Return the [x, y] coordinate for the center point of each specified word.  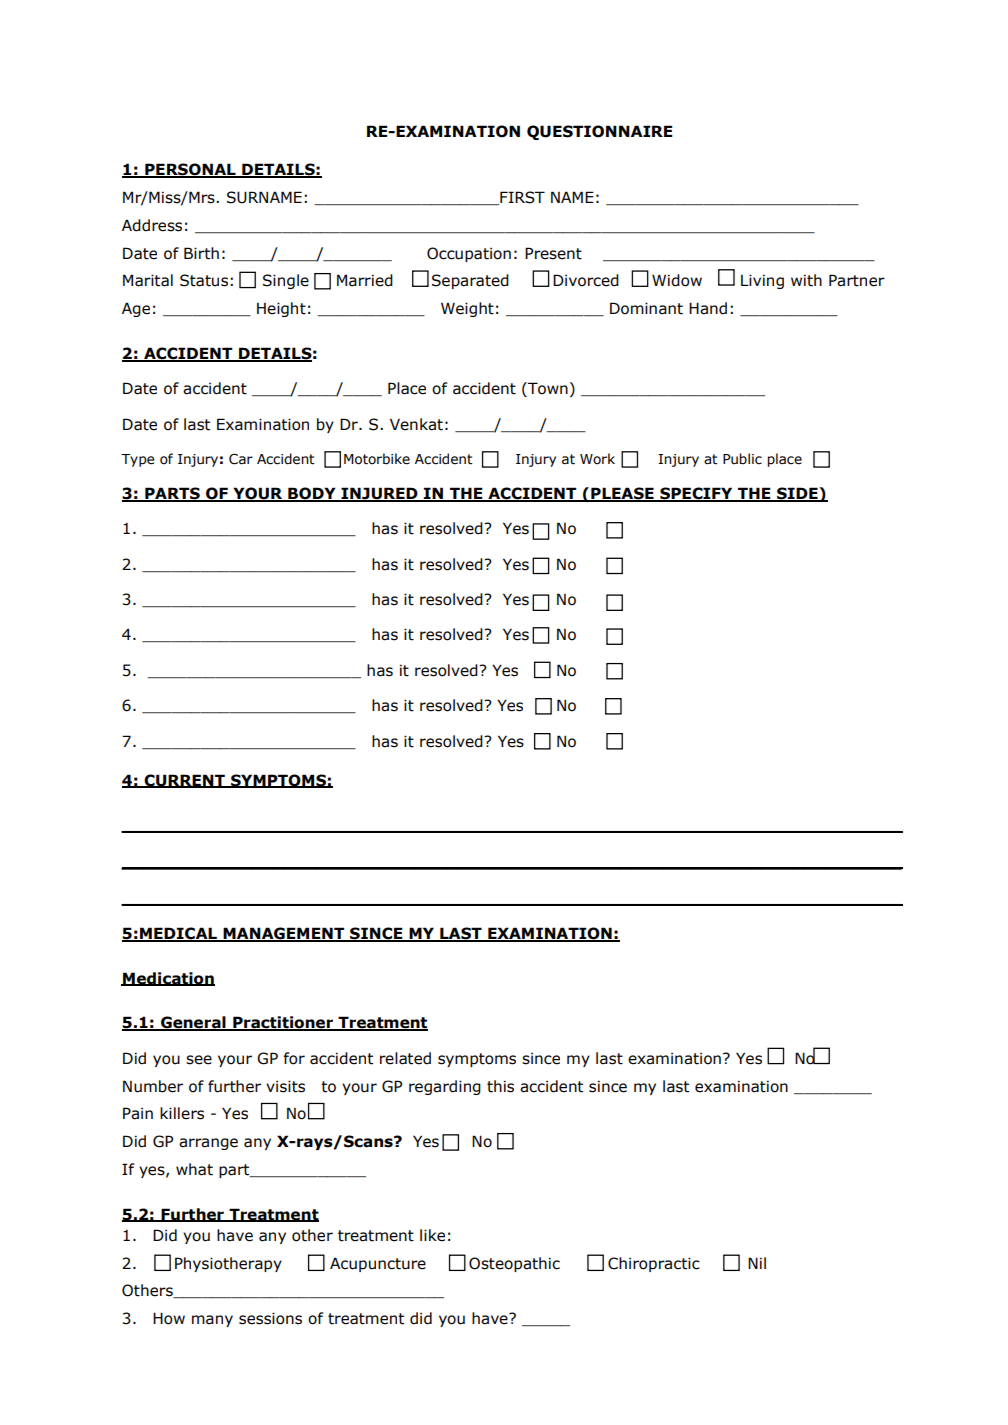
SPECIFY [696, 494]
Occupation [469, 254]
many [212, 1321]
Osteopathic [514, 1264]
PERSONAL [190, 170]
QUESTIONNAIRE [600, 132]
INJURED [379, 494]
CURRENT [184, 781]
